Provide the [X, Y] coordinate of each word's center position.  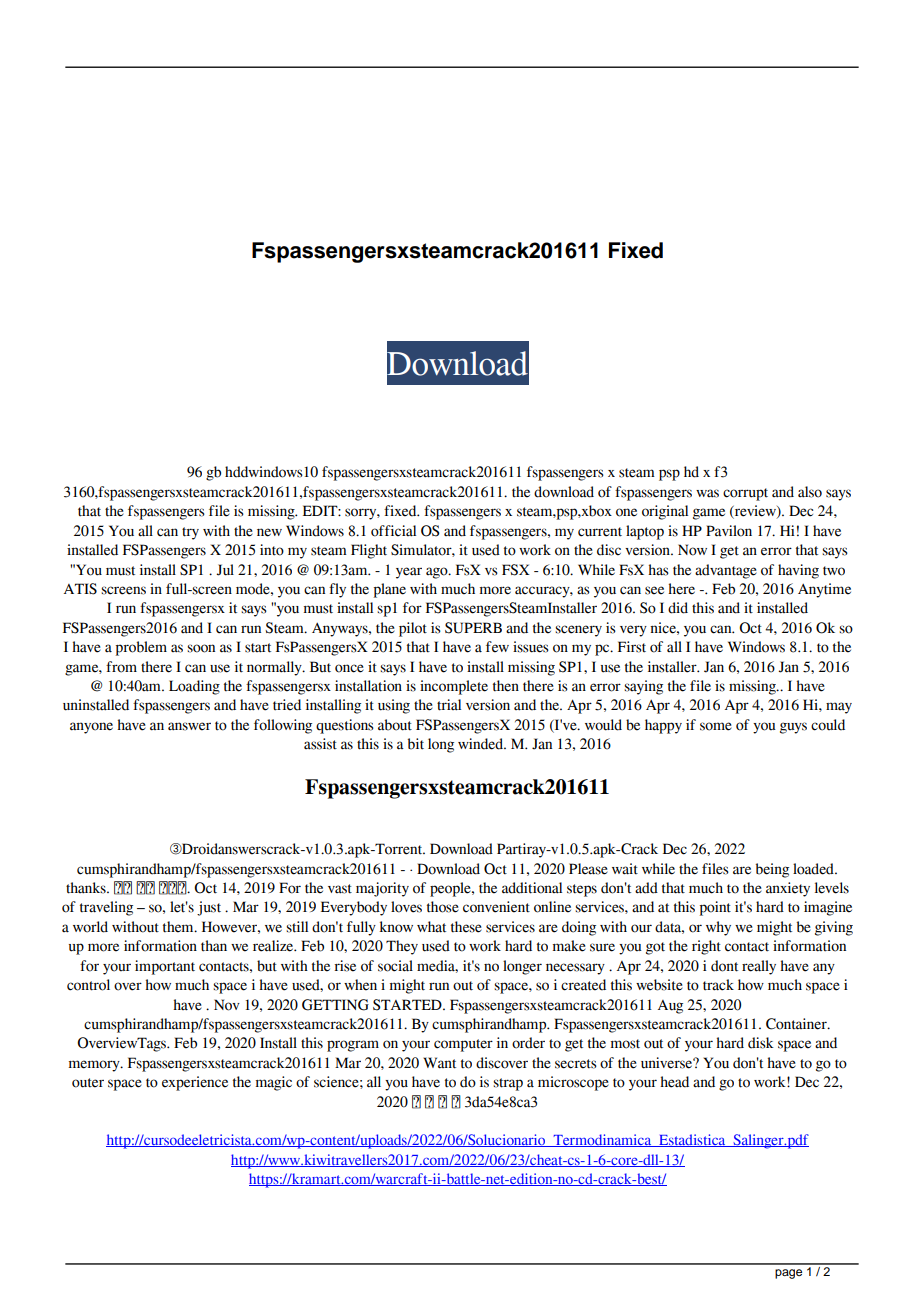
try [190, 533]
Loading [194, 687]
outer [88, 1083]
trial [449, 705]
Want [439, 1063]
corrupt [745, 494]
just [209, 908]
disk [761, 1043]
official [393, 531]
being [772, 870]
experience [195, 1083]
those [443, 907]
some [716, 726]
